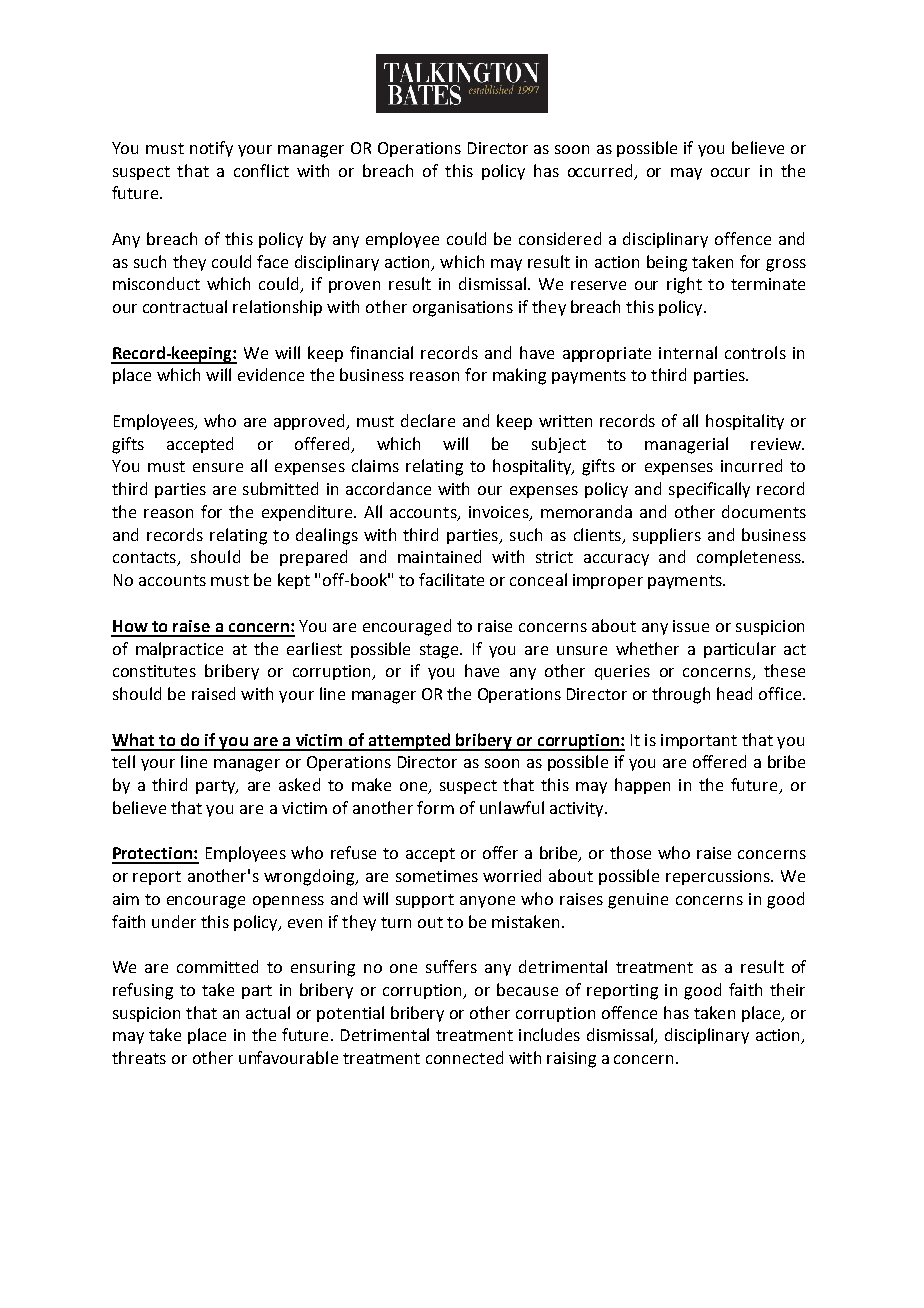  Describe the element at coordinates (560, 238) in the screenshot. I see `considered` at that location.
